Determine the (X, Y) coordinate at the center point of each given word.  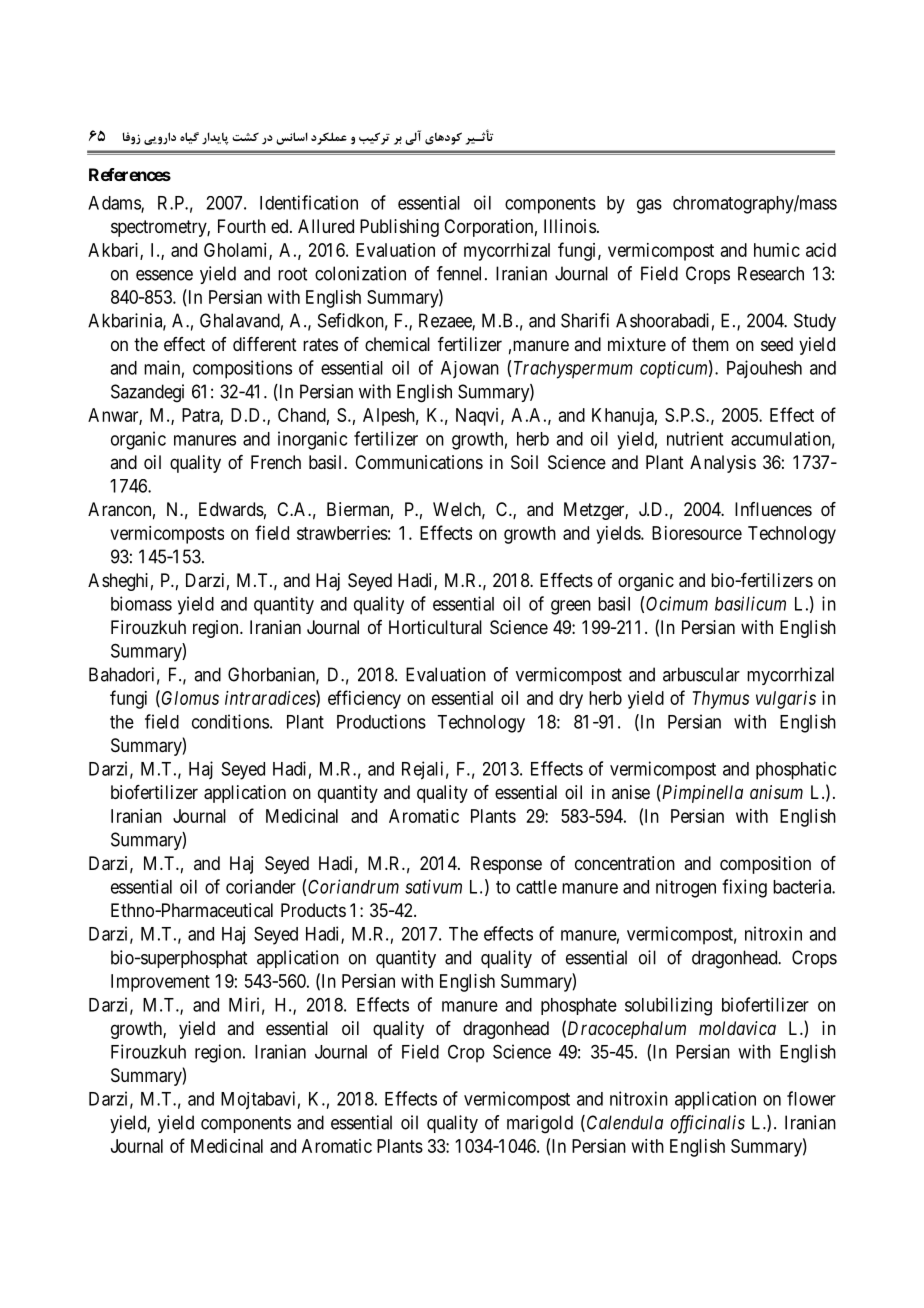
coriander (261, 886)
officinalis (707, 1124)
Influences (773, 509)
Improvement (160, 983)
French (276, 462)
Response (506, 865)
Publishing (399, 228)
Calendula (625, 1122)
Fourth (242, 226)
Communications (419, 462)
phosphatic (796, 770)
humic (777, 250)
